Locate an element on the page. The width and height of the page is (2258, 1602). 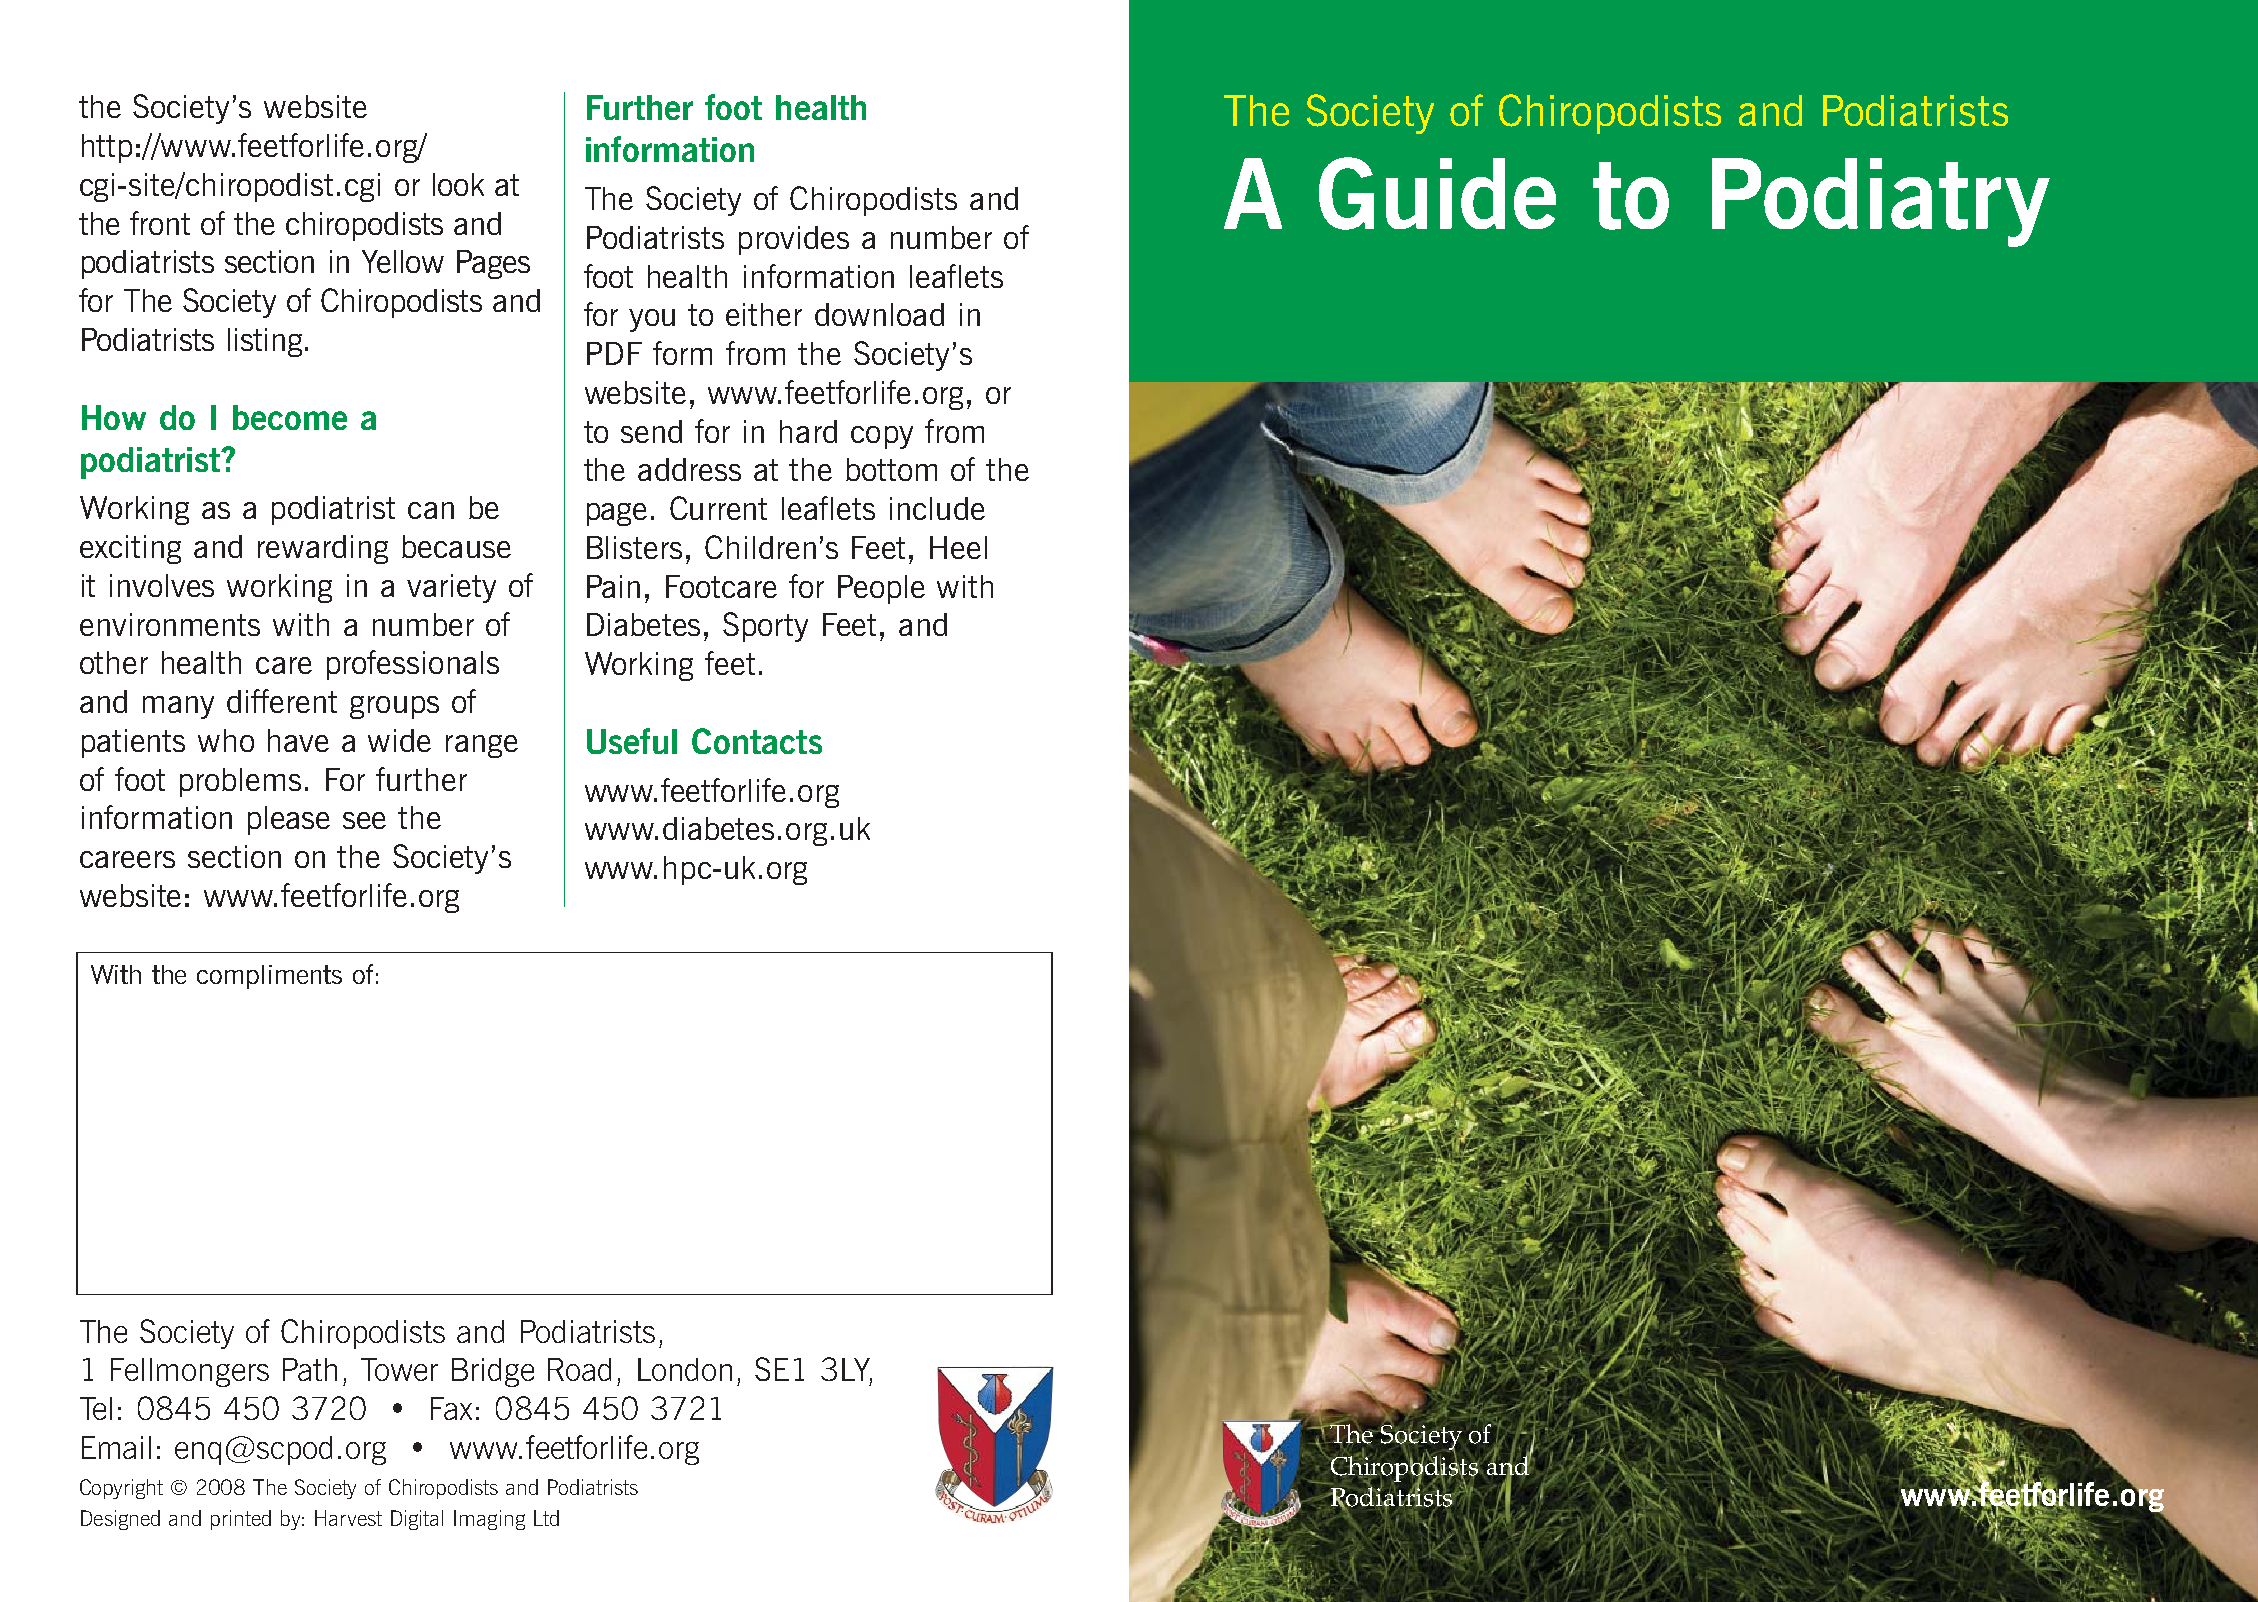
Contacts is located at coordinates (757, 741).
